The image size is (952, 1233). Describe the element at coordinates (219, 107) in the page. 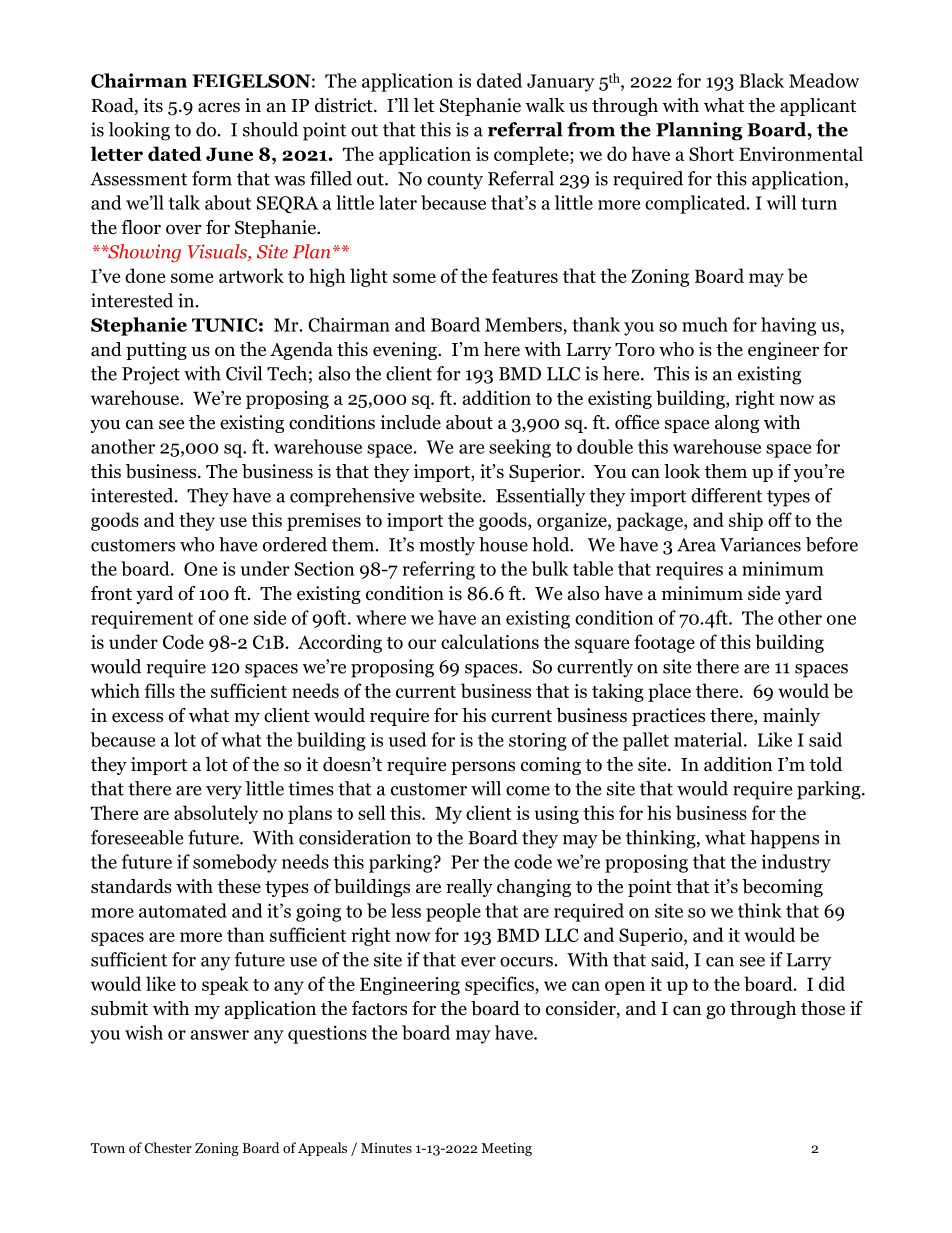

I see `acres` at that location.
